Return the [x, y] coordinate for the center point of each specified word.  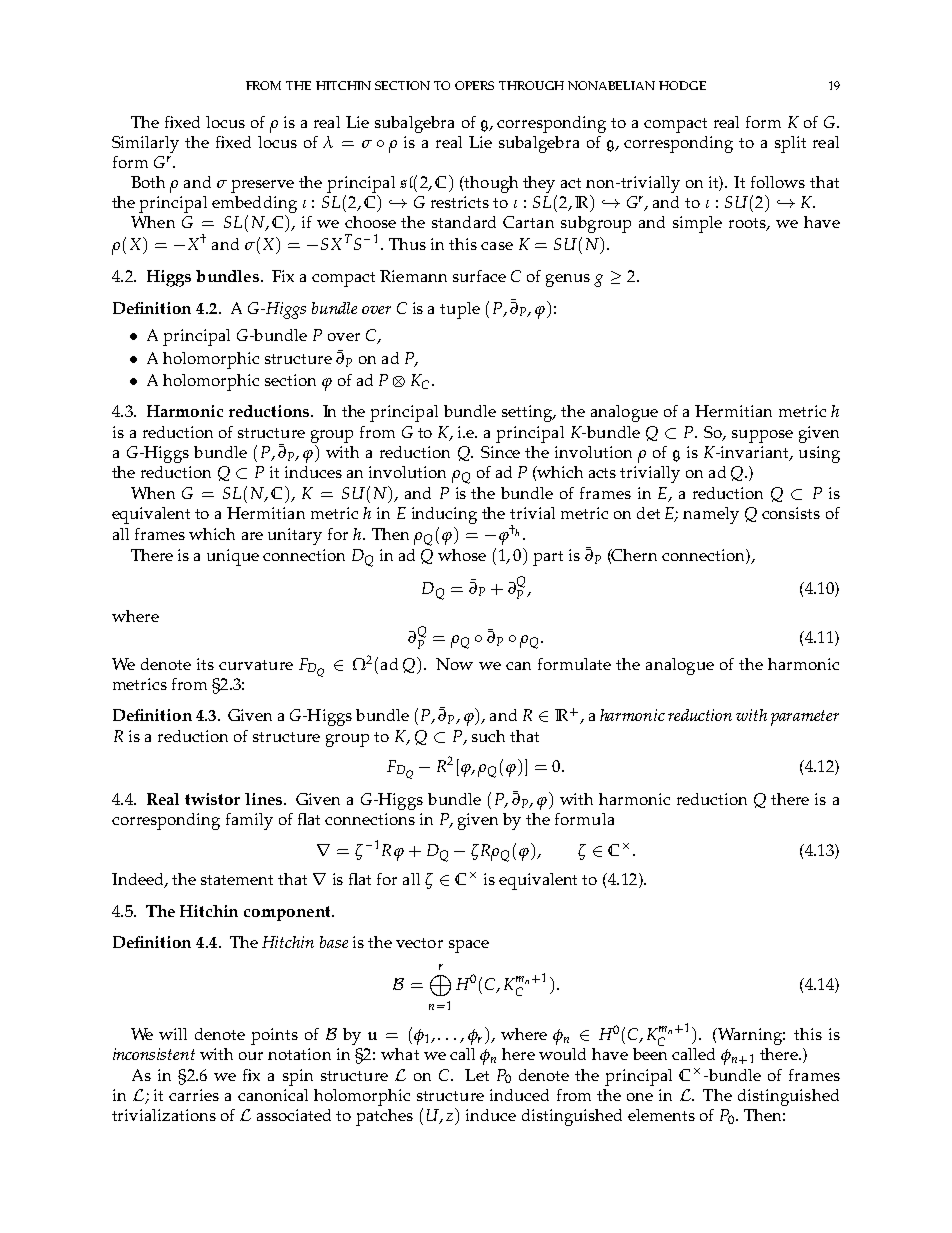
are [252, 536]
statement [237, 880]
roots [748, 224]
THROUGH [531, 85]
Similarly [145, 144]
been [650, 1054]
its [205, 664]
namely [711, 515]
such [488, 736]
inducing [444, 515]
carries [194, 1095]
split [790, 144]
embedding [254, 206]
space [469, 946]
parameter [805, 718]
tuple [460, 310]
